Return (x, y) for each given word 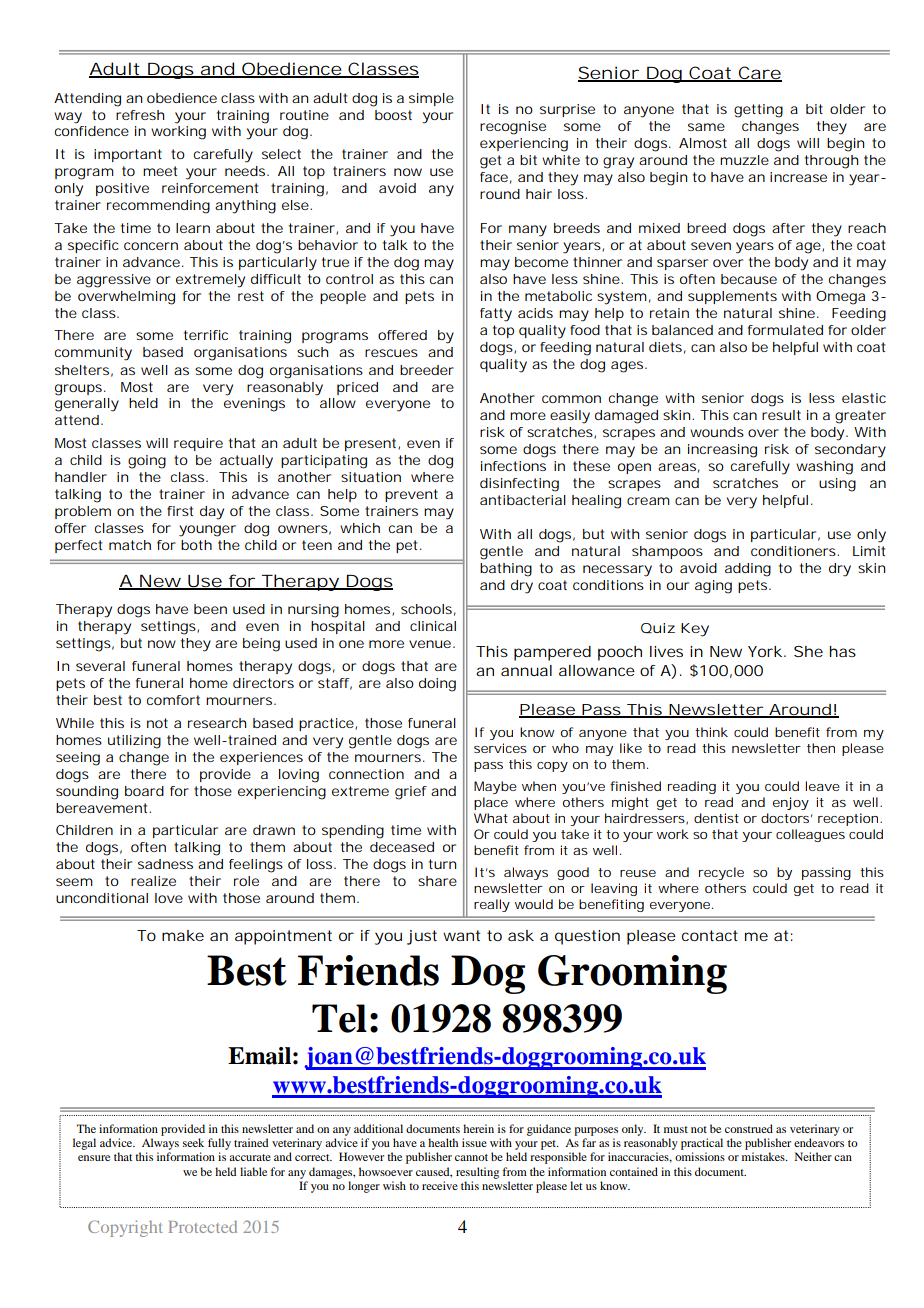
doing (437, 685)
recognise (513, 128)
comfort (173, 700)
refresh (140, 115)
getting (758, 111)
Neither (813, 1156)
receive (440, 1185)
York (765, 651)
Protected (203, 1226)
